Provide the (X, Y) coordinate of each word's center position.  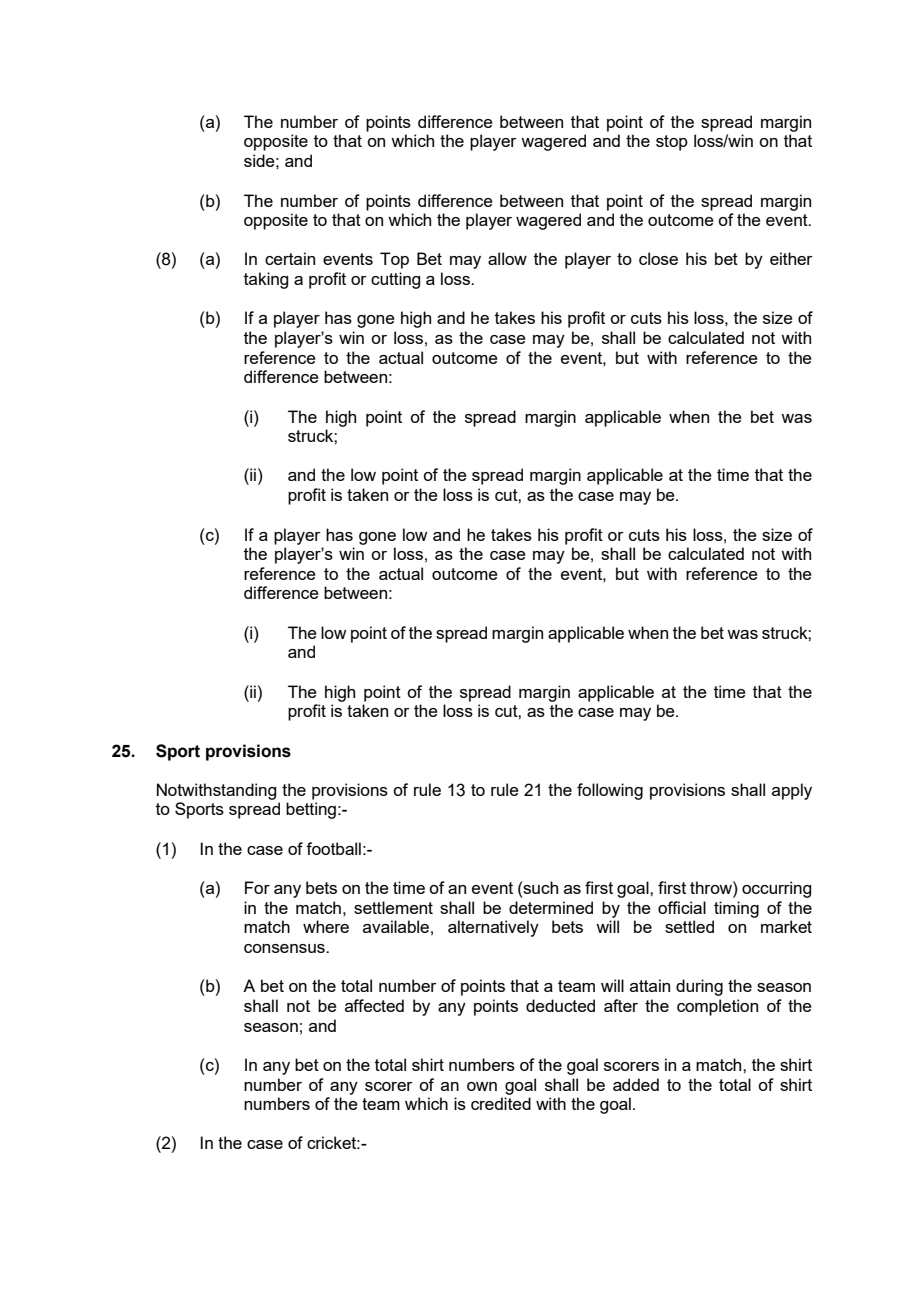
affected (374, 1005)
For (257, 887)
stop (672, 143)
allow (507, 258)
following (610, 791)
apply (792, 791)
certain (290, 258)
